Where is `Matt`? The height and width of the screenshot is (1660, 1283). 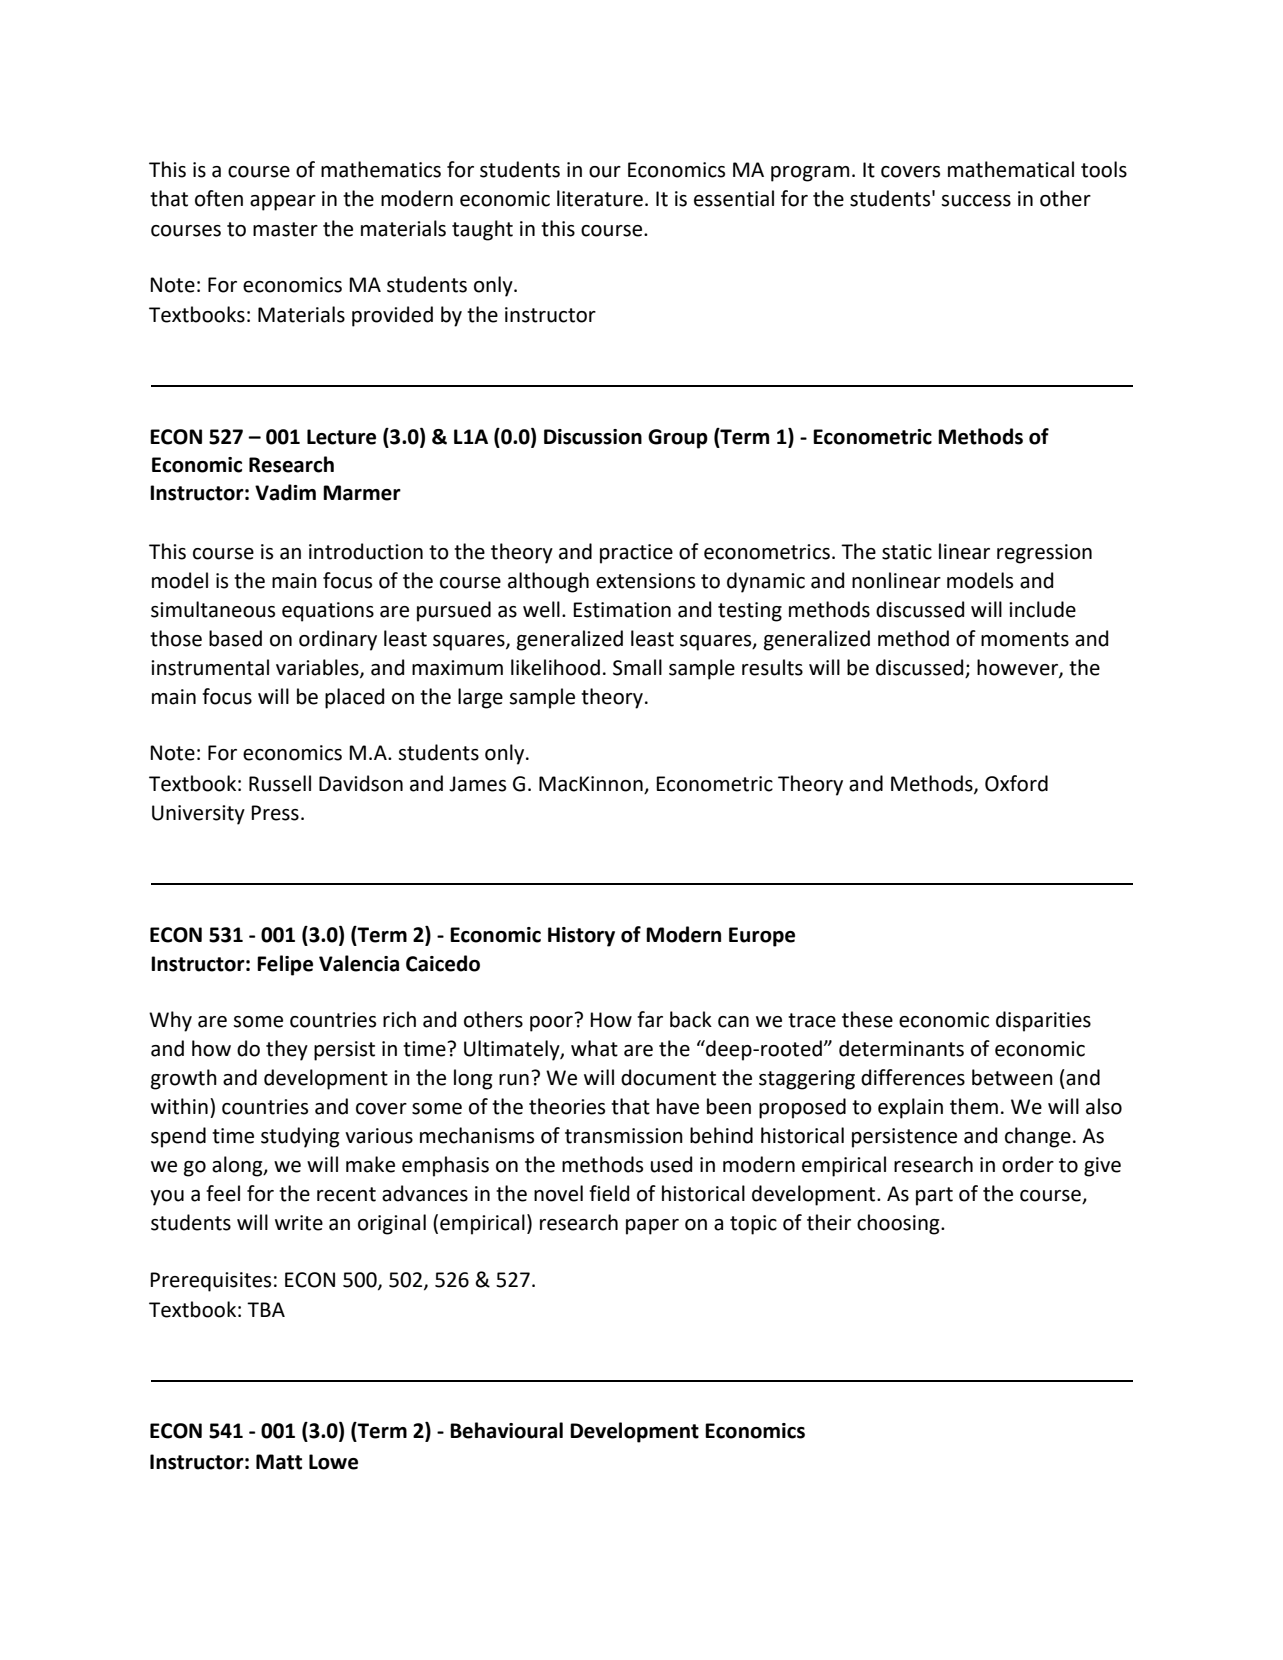
Matt is located at coordinates (279, 1462).
